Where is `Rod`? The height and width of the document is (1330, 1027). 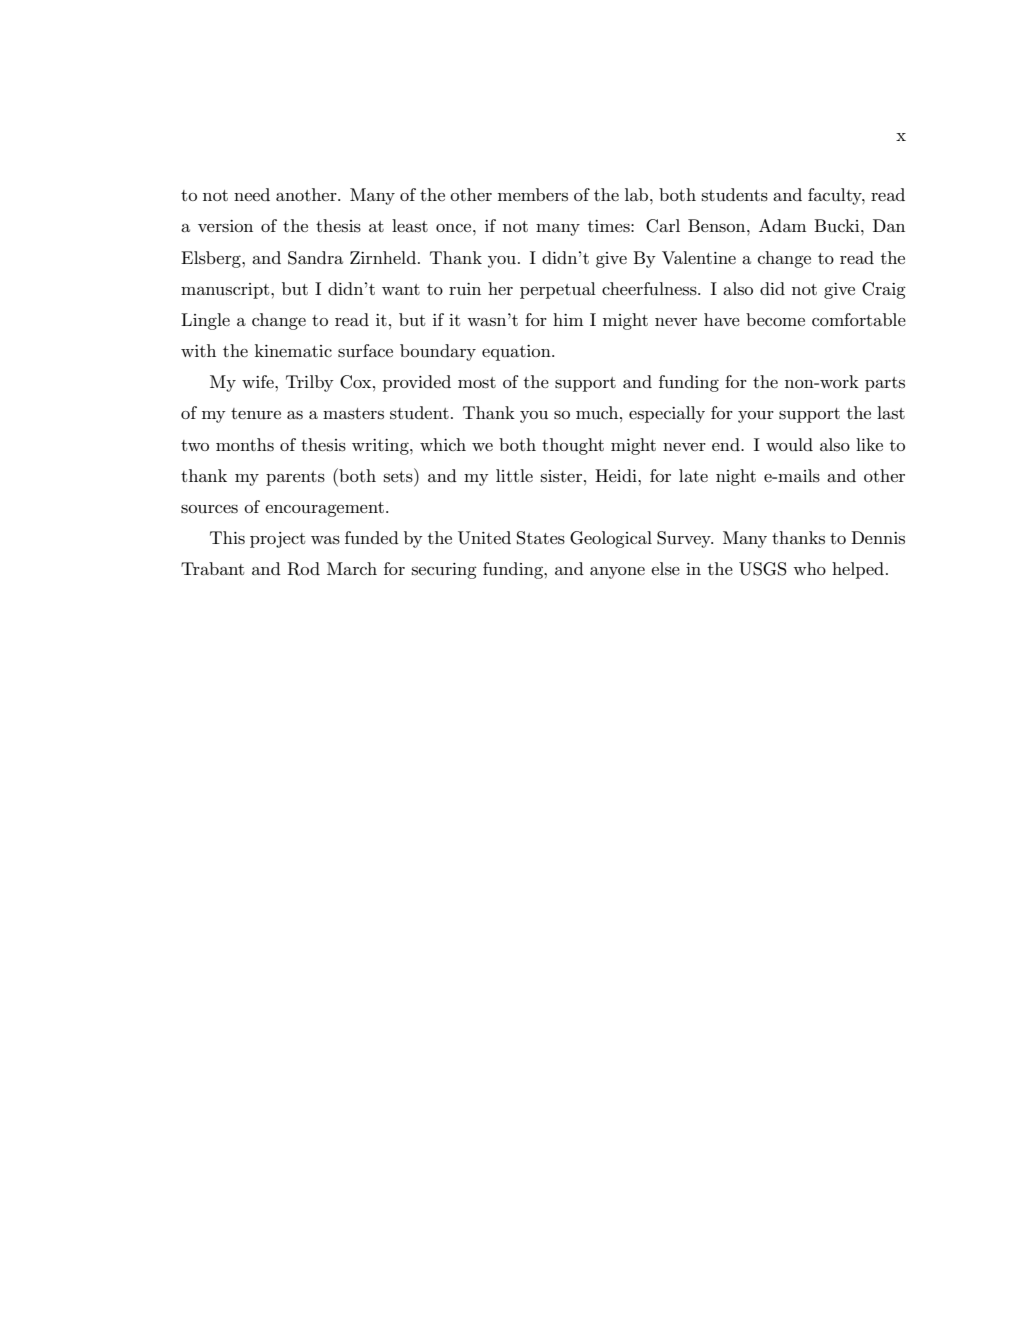
Rod is located at coordinates (303, 569).
